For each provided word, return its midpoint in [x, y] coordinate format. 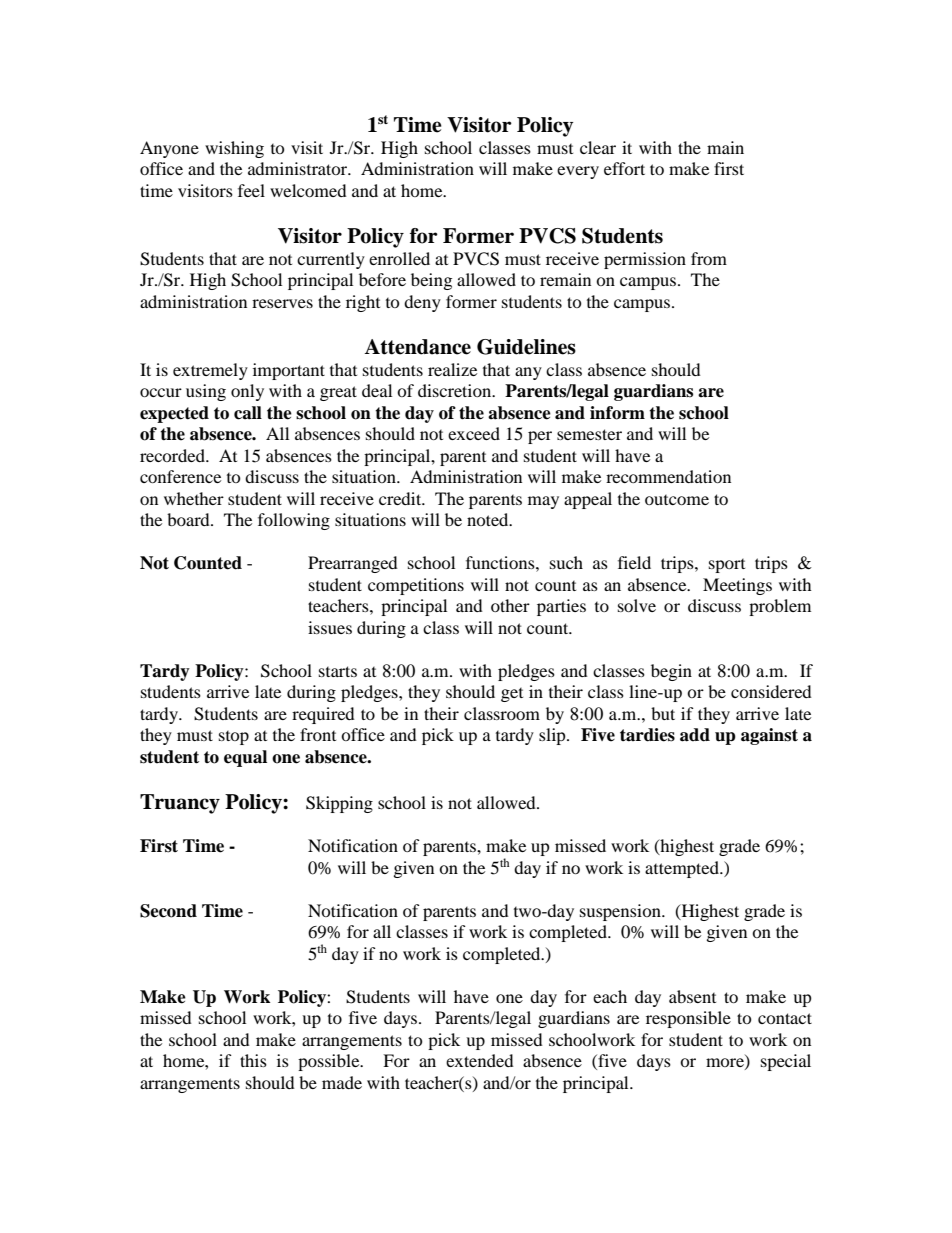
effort [624, 168]
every [578, 172]
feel [251, 190]
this [253, 1060]
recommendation [668, 476]
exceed [474, 433]
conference [180, 476]
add [695, 735]
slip [553, 736]
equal [245, 758]
